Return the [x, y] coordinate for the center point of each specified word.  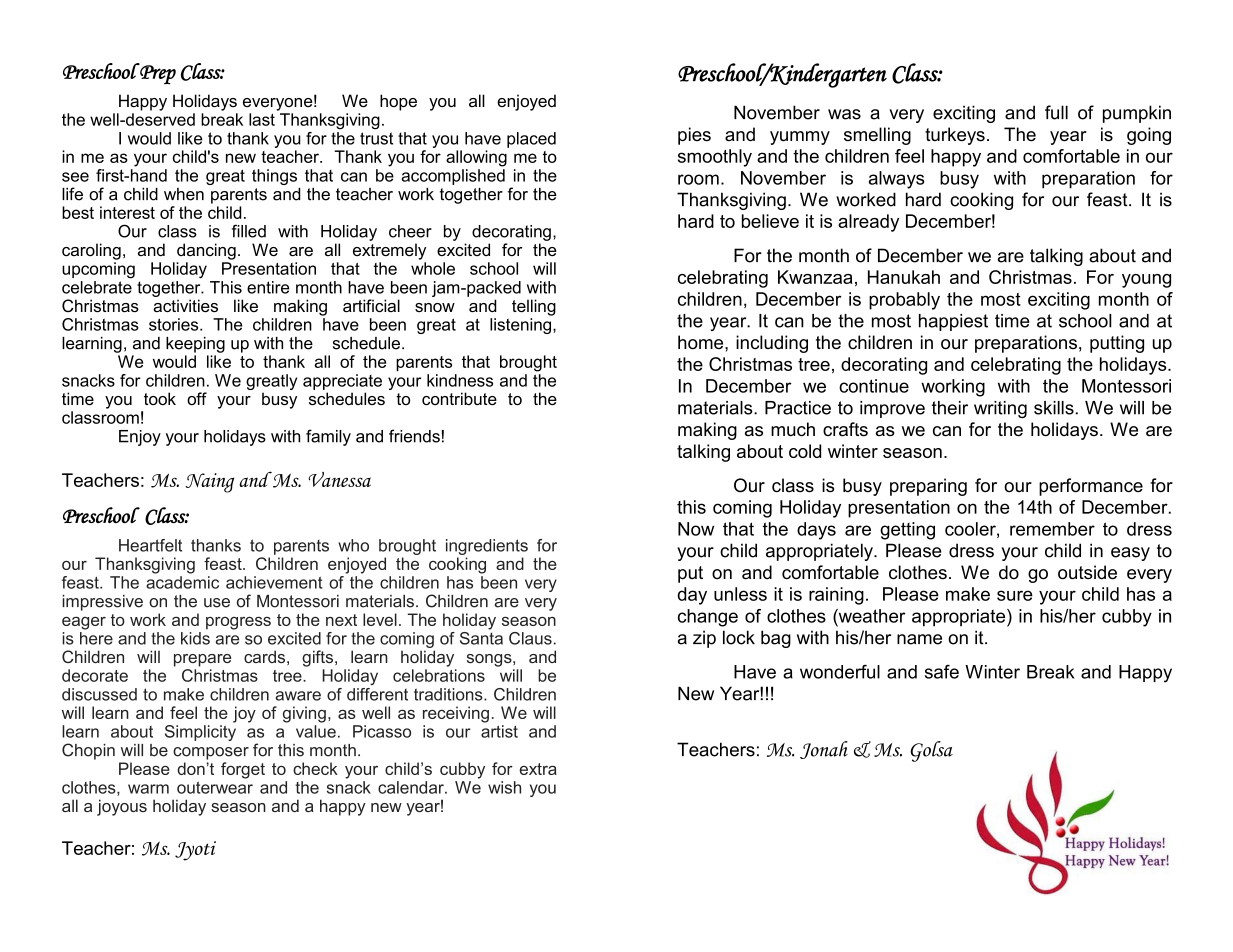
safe [942, 672]
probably [904, 301]
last [262, 119]
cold [805, 451]
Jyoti [195, 851]
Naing [209, 483]
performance [1091, 487]
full [1056, 112]
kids [195, 637]
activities [185, 305]
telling [534, 307]
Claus [530, 638]
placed [531, 140]
